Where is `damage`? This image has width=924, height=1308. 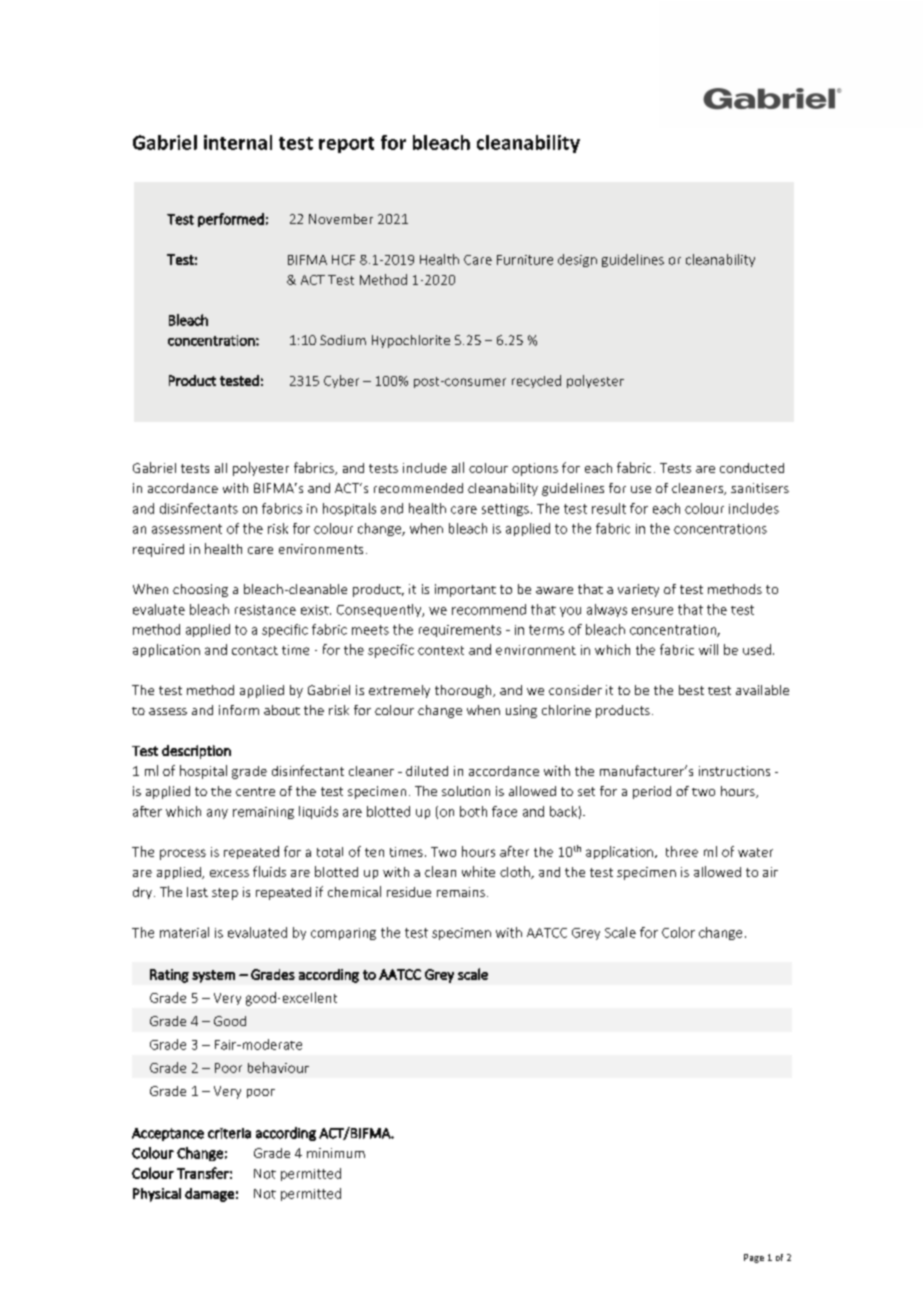 damage is located at coordinates (209, 1195).
